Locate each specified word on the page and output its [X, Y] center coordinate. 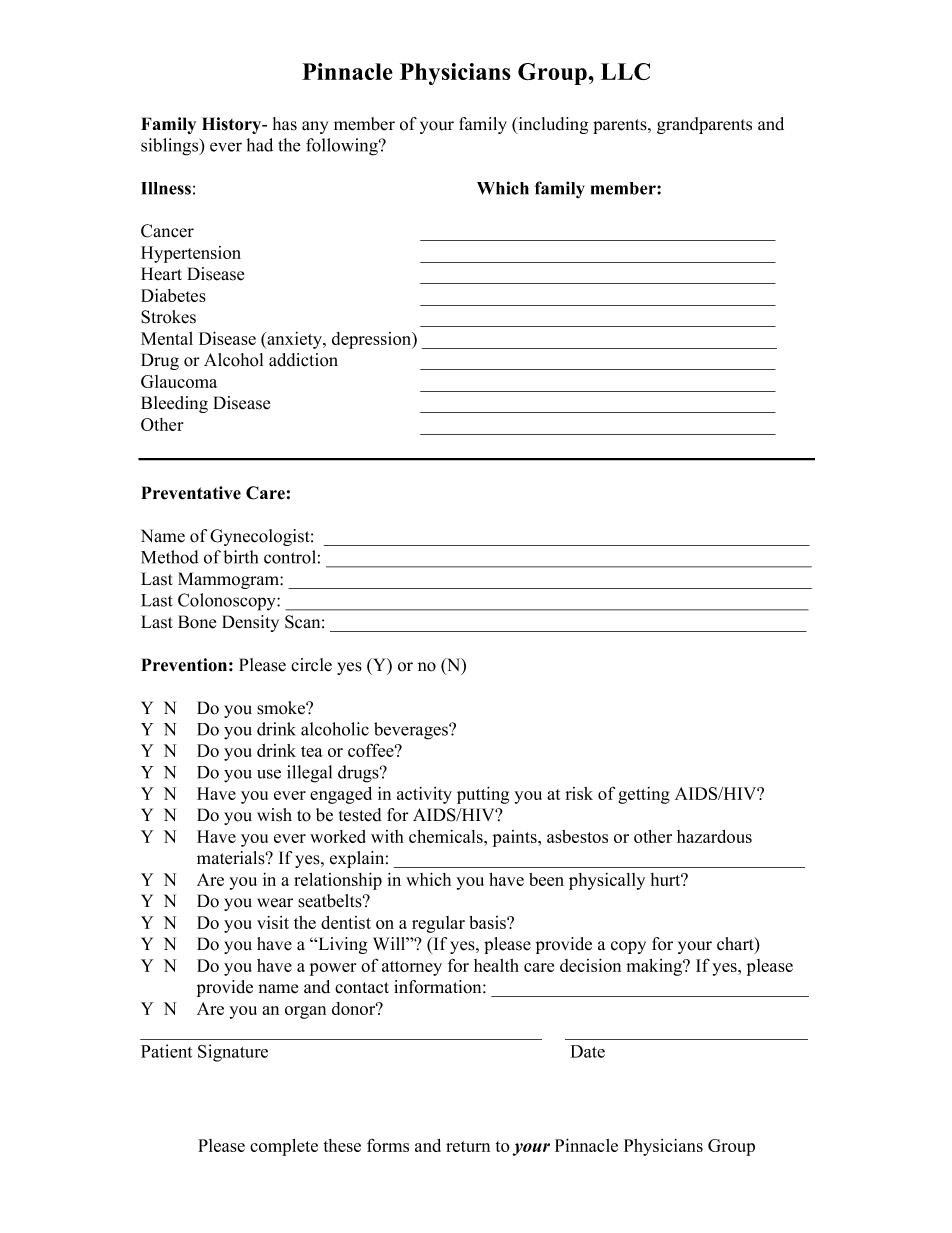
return [468, 1146]
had [260, 145]
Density [250, 623]
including [552, 125]
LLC [625, 71]
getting [644, 795]
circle [311, 665]
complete [284, 1147]
